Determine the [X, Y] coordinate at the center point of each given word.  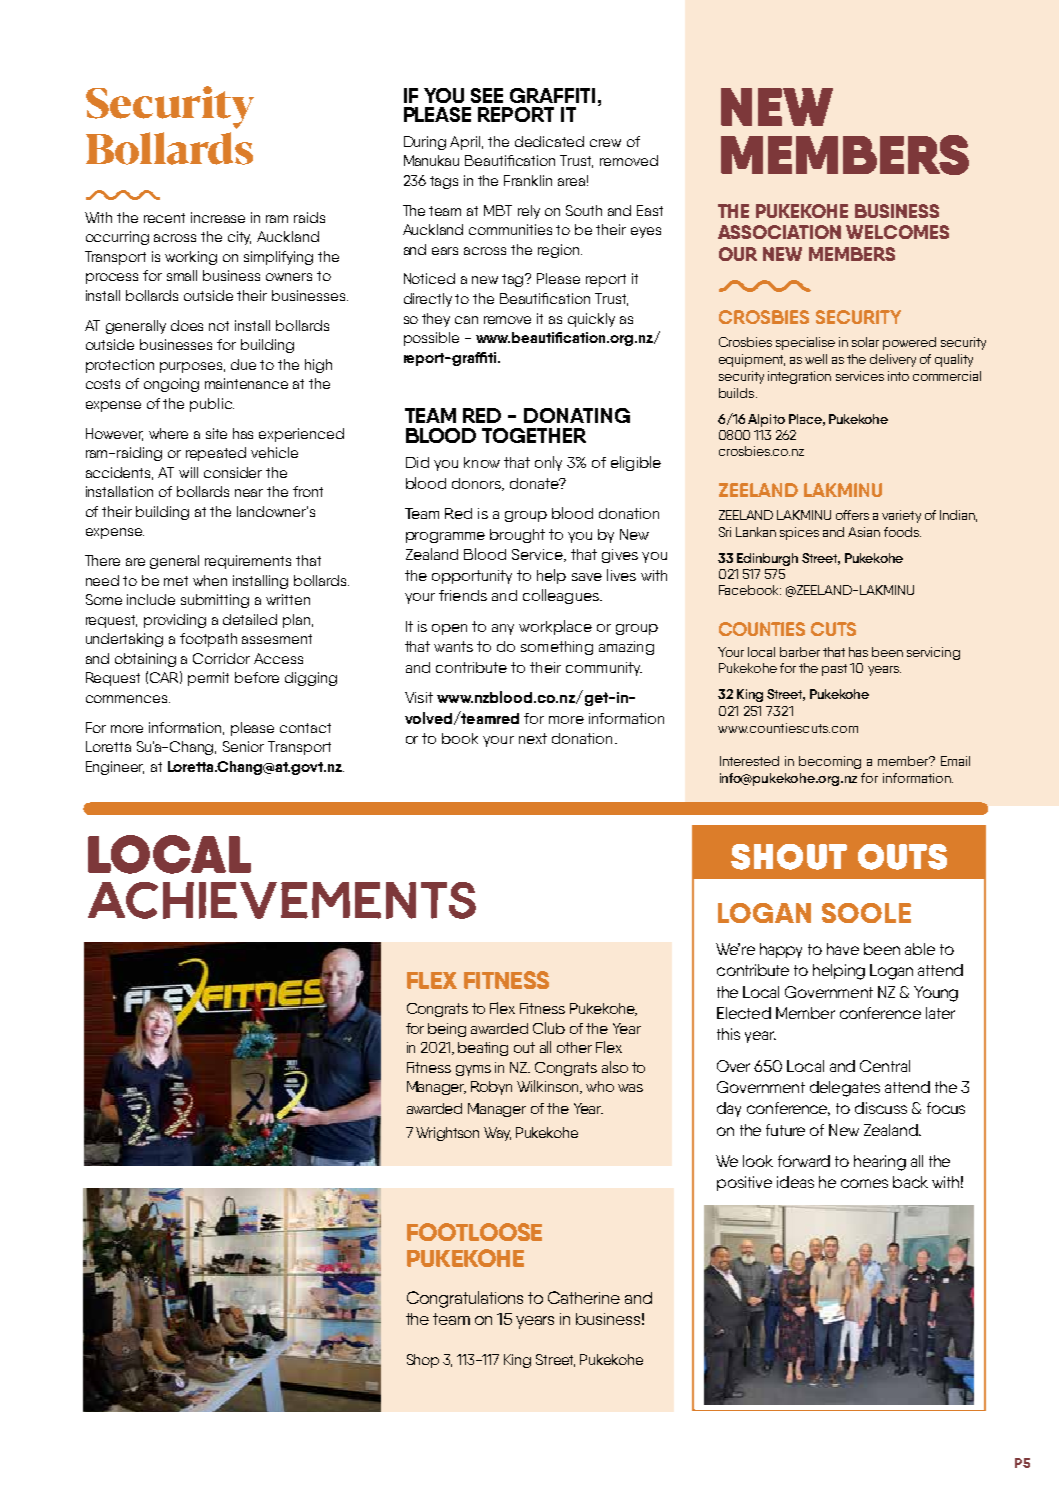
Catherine [584, 1297]
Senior [243, 746]
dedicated [549, 141]
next [533, 738]
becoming [830, 762]
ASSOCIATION [779, 232]
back [910, 1182]
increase [218, 217]
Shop [423, 1361]
